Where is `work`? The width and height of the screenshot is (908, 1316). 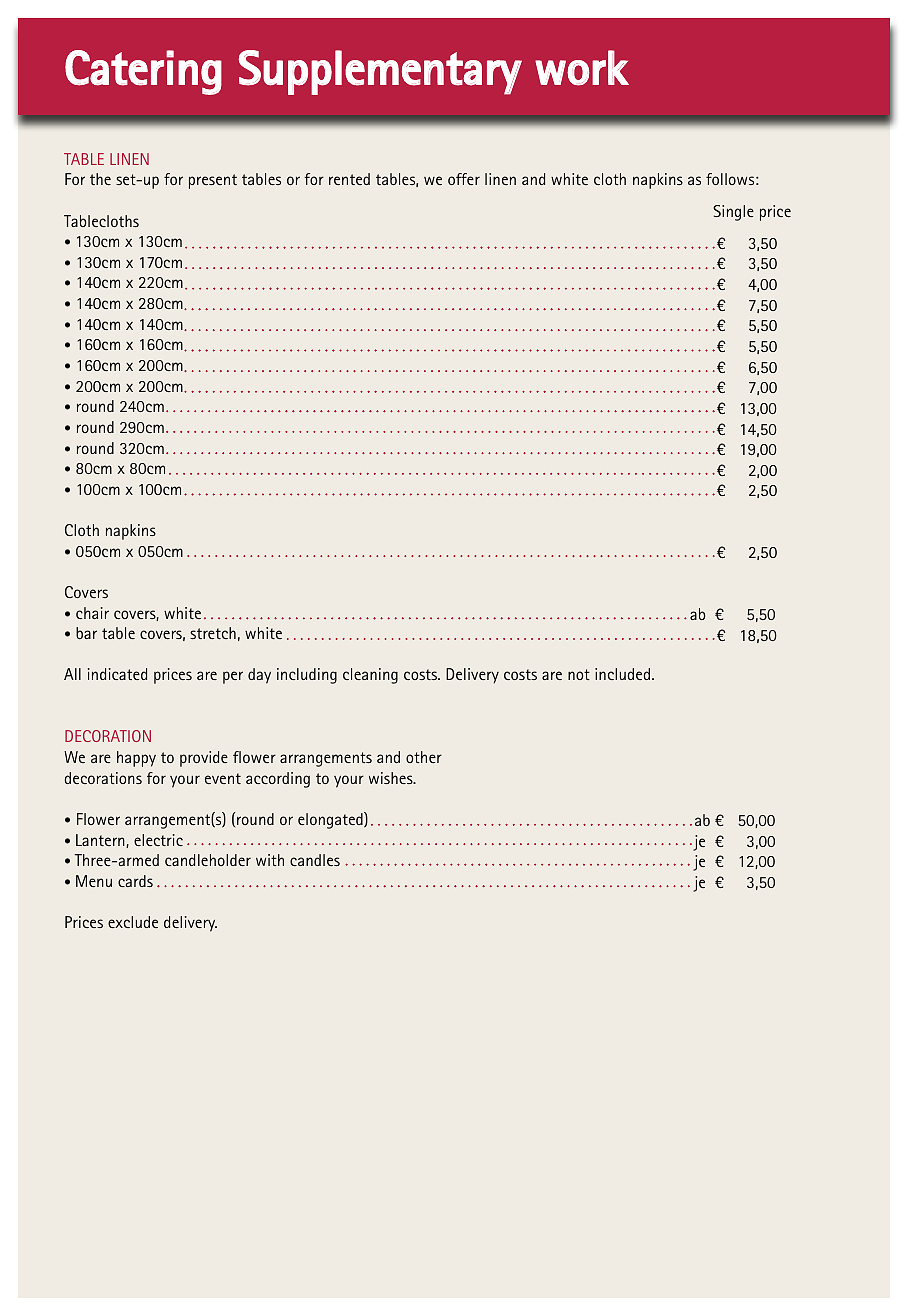 work is located at coordinates (582, 68).
